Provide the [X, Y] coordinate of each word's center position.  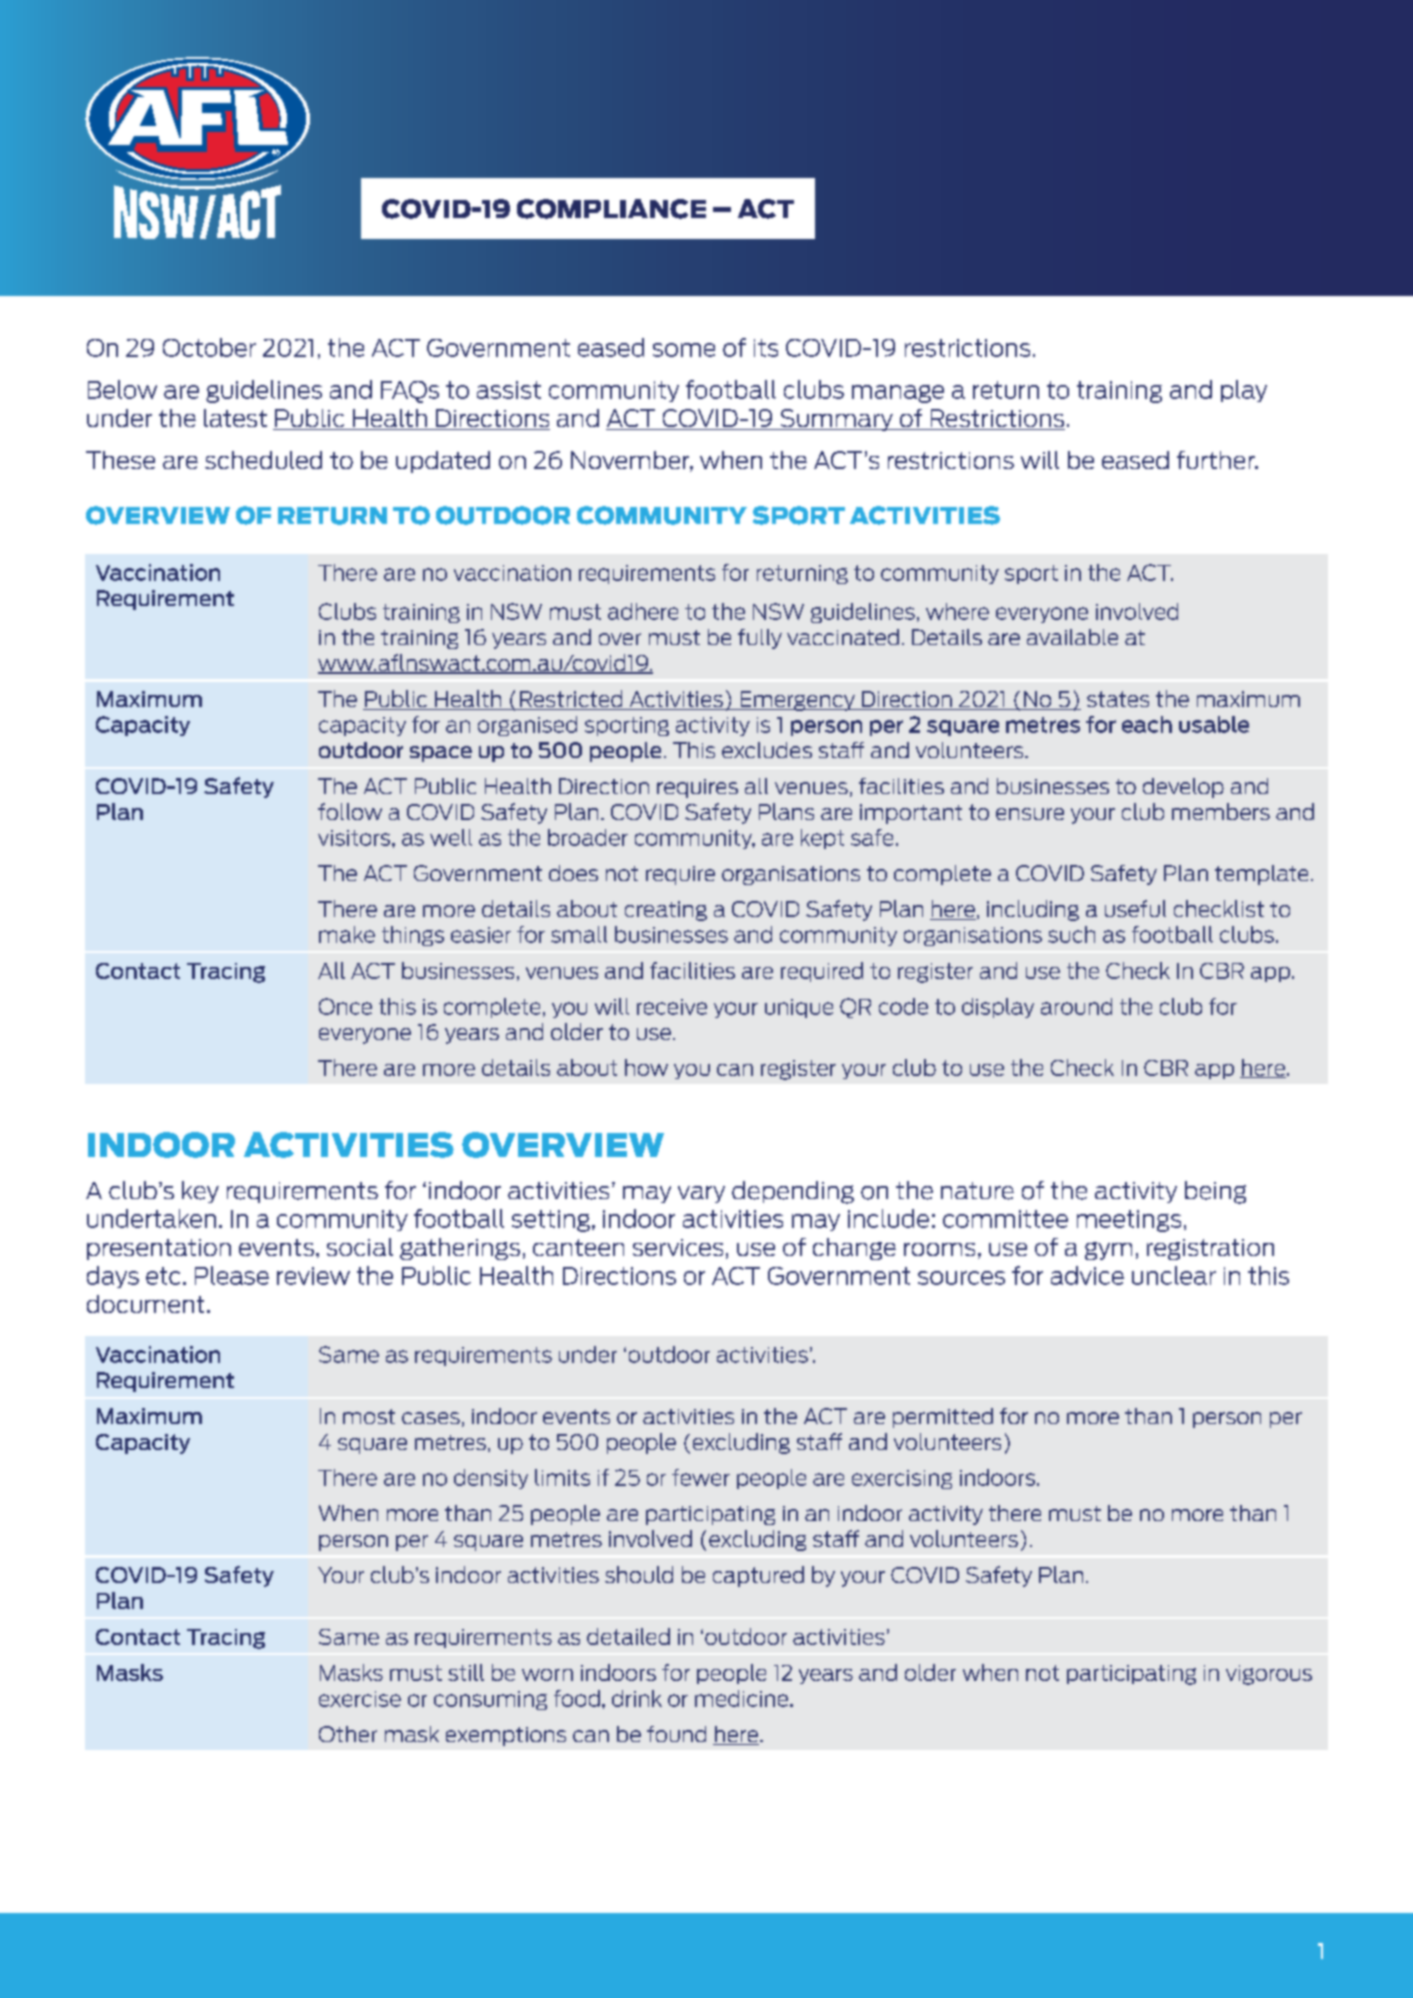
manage [898, 394]
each [1147, 724]
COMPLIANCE [611, 209]
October [209, 347]
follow [350, 811]
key [200, 1192]
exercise [360, 1699]
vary [701, 1194]
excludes [767, 750]
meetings [1129, 1221]
